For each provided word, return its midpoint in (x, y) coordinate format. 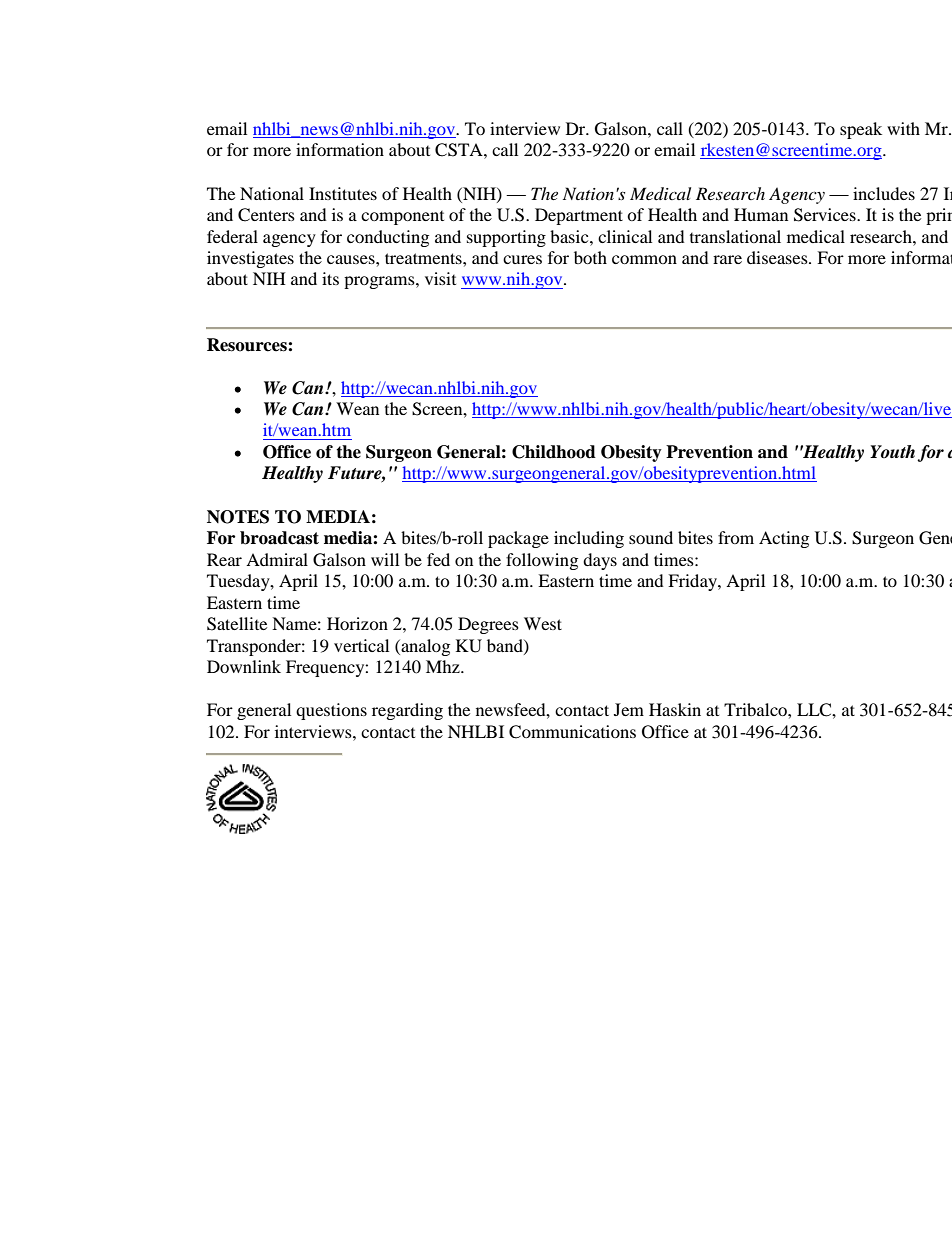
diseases (778, 257)
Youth (892, 451)
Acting (784, 539)
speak (861, 130)
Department (579, 216)
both (590, 257)
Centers (266, 215)
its (330, 278)
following (542, 561)
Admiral (277, 559)
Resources (248, 345)
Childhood (554, 452)
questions (331, 711)
